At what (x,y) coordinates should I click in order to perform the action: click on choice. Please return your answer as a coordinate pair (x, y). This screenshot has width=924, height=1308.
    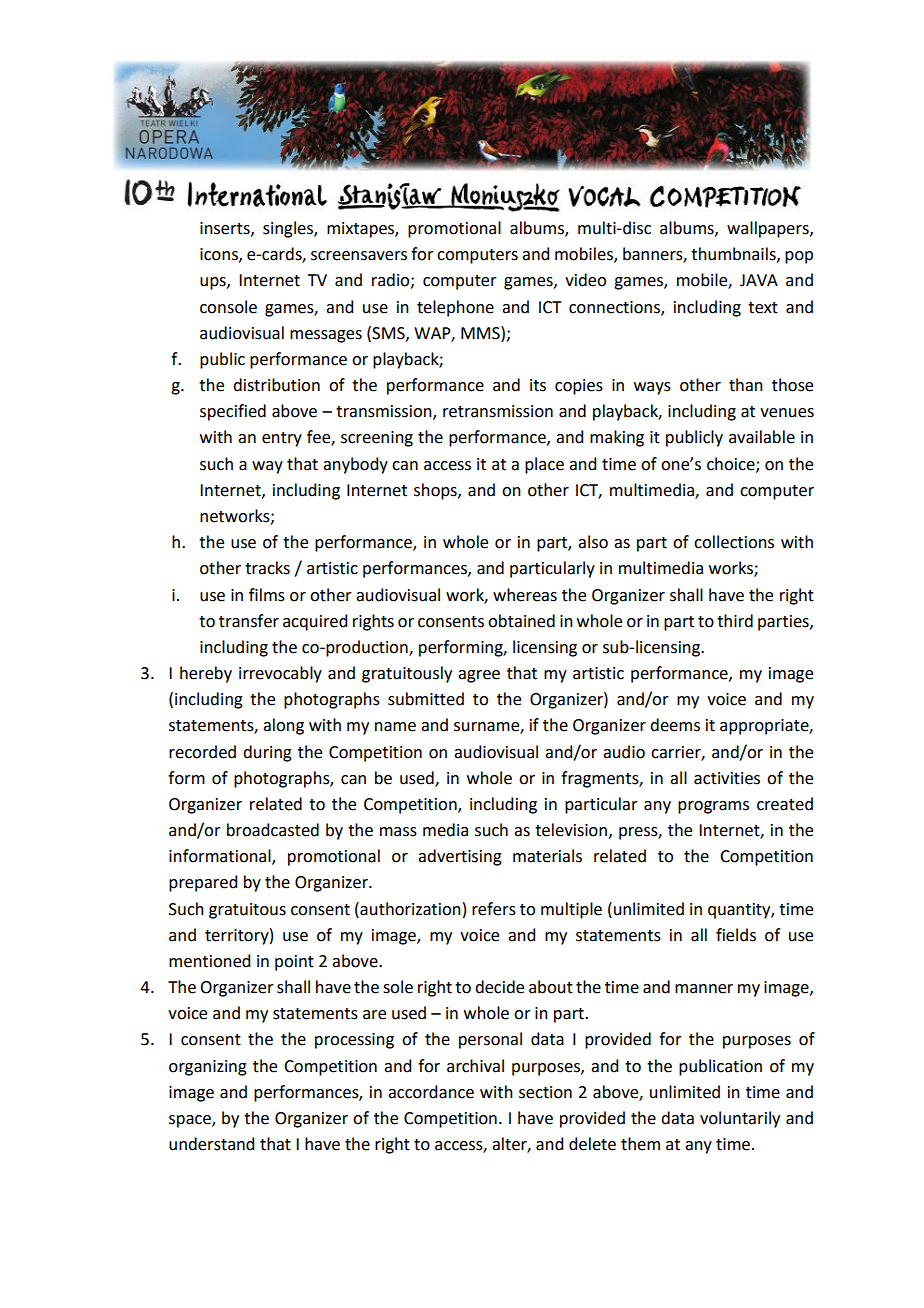
    Looking at the image, I should click on (732, 464).
